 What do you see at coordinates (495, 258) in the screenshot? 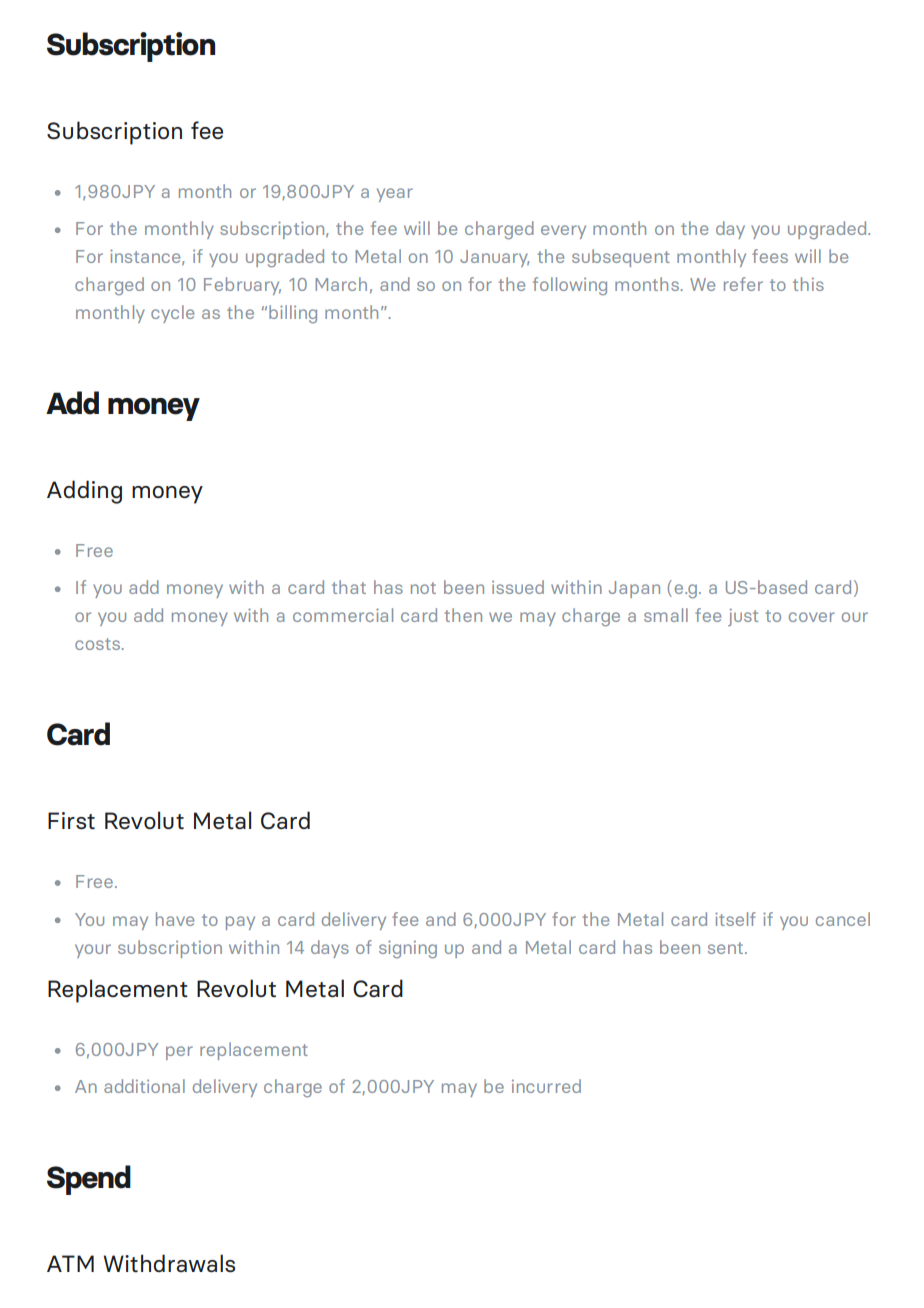
I see `January` at bounding box center [495, 258].
